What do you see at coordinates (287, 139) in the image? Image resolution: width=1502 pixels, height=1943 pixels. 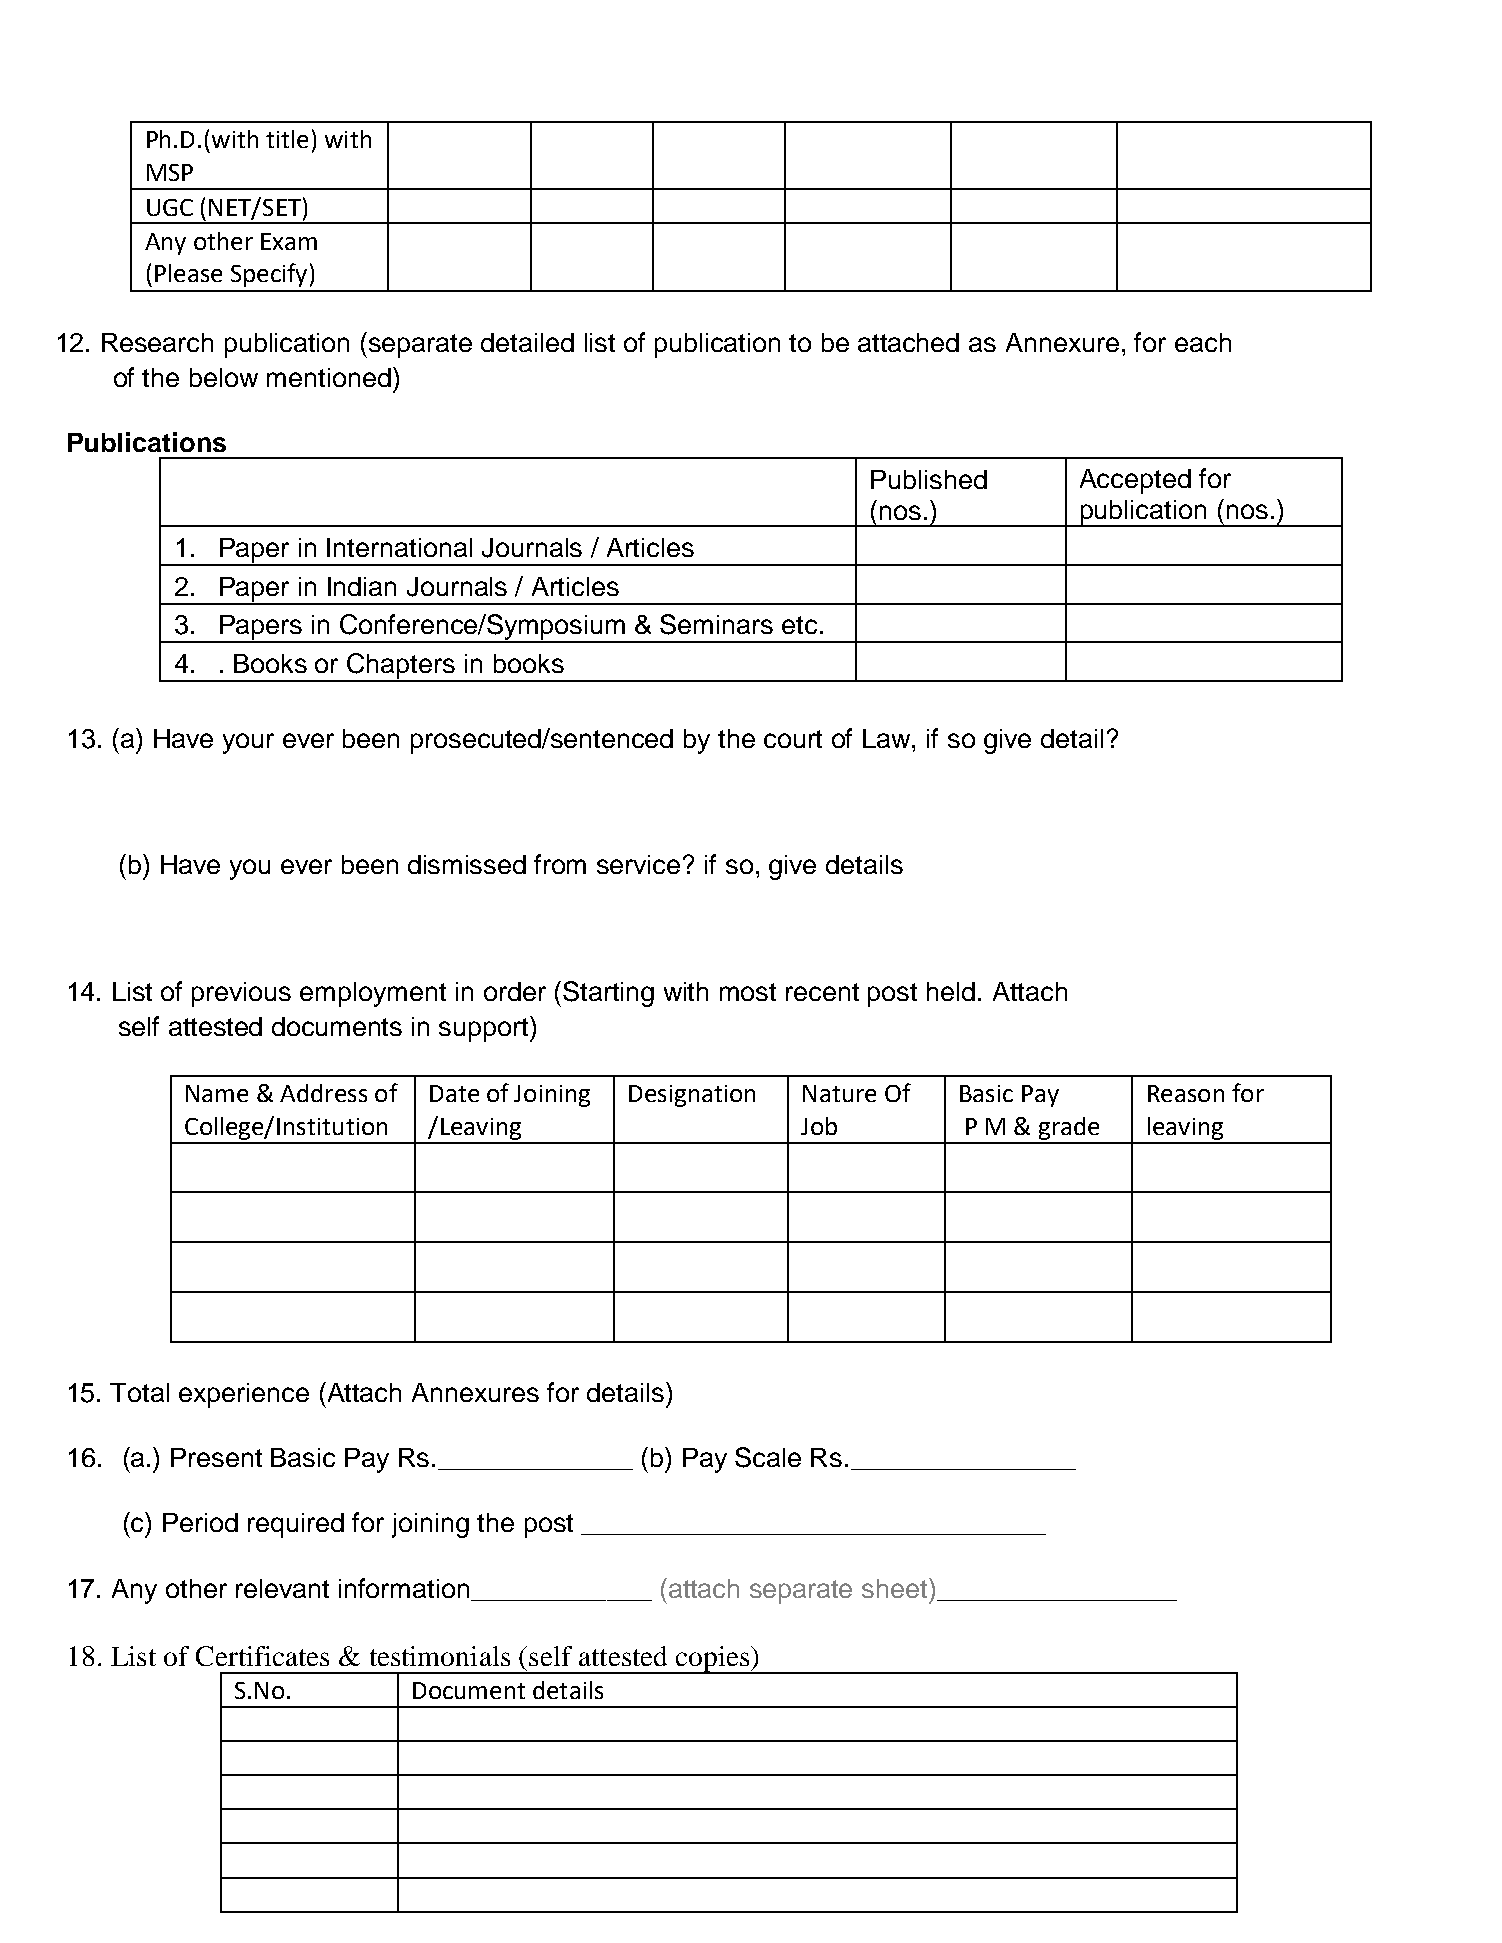 I see `title` at bounding box center [287, 139].
